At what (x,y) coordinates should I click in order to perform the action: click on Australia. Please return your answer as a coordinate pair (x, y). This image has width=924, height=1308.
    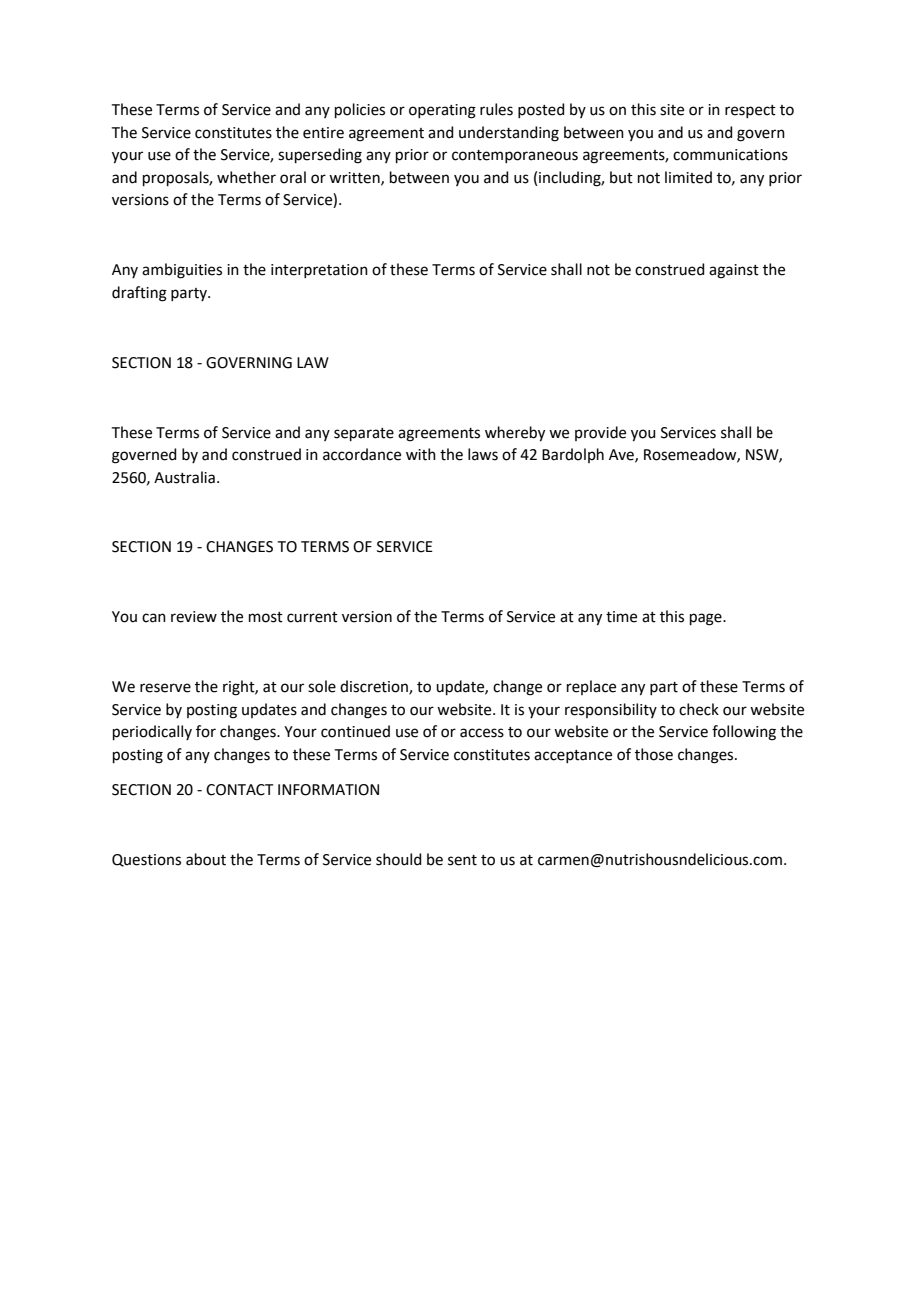
    Looking at the image, I should click on (184, 477).
